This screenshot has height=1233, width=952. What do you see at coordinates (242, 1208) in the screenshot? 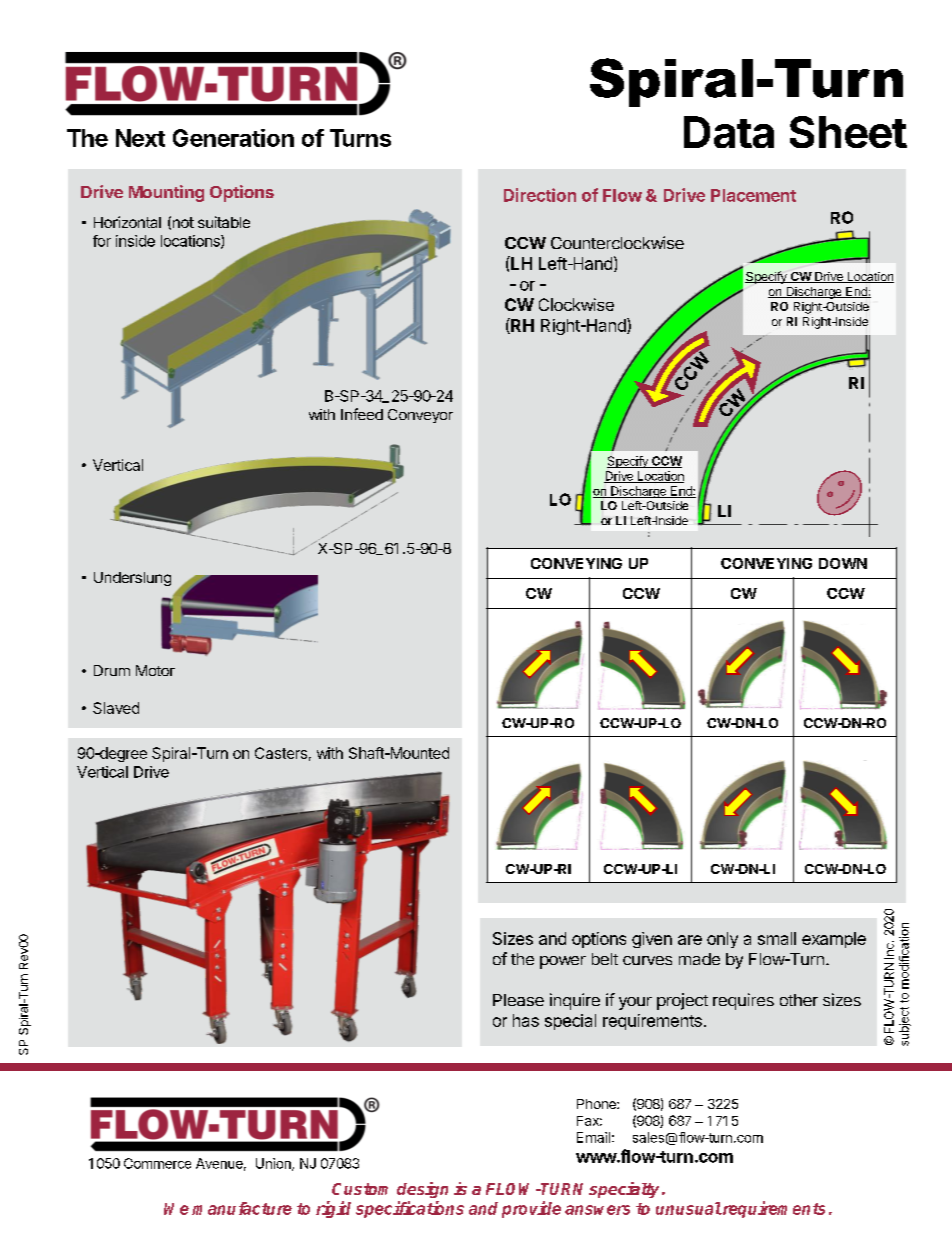
I see `manufacture` at bounding box center [242, 1208].
